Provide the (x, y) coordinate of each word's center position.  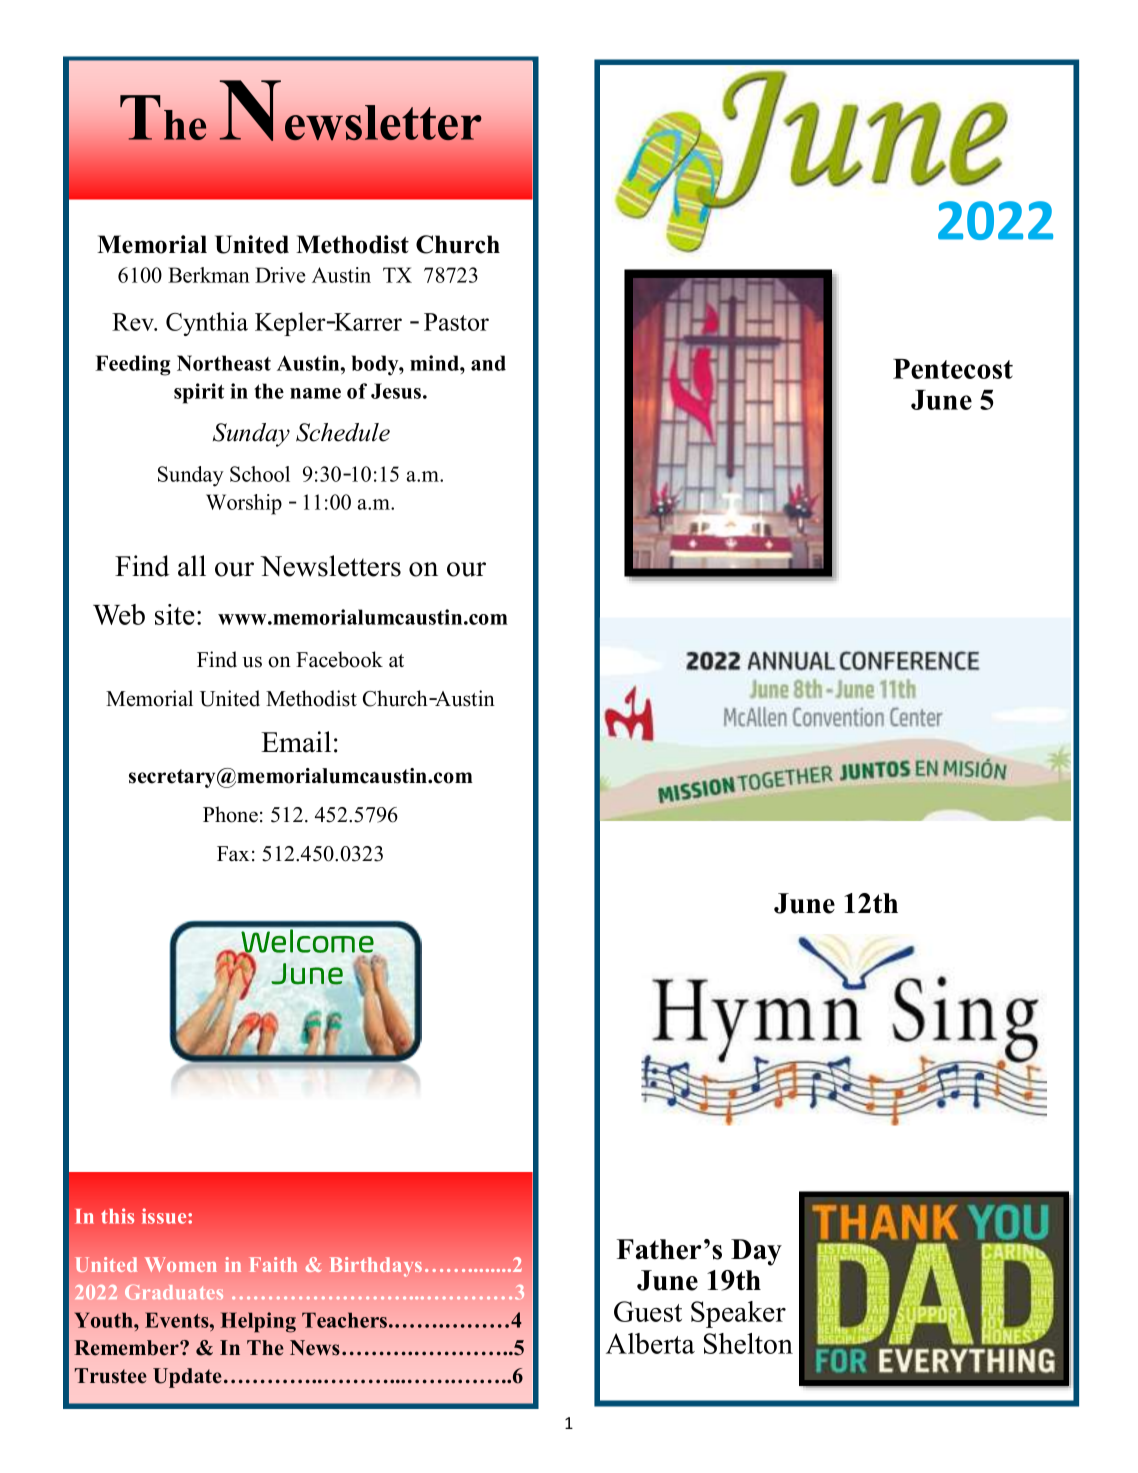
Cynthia (207, 324)
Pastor (456, 322)
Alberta (650, 1343)
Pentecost (953, 369)
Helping (258, 1322)
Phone (230, 814)
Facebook (339, 659)
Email (296, 742)
